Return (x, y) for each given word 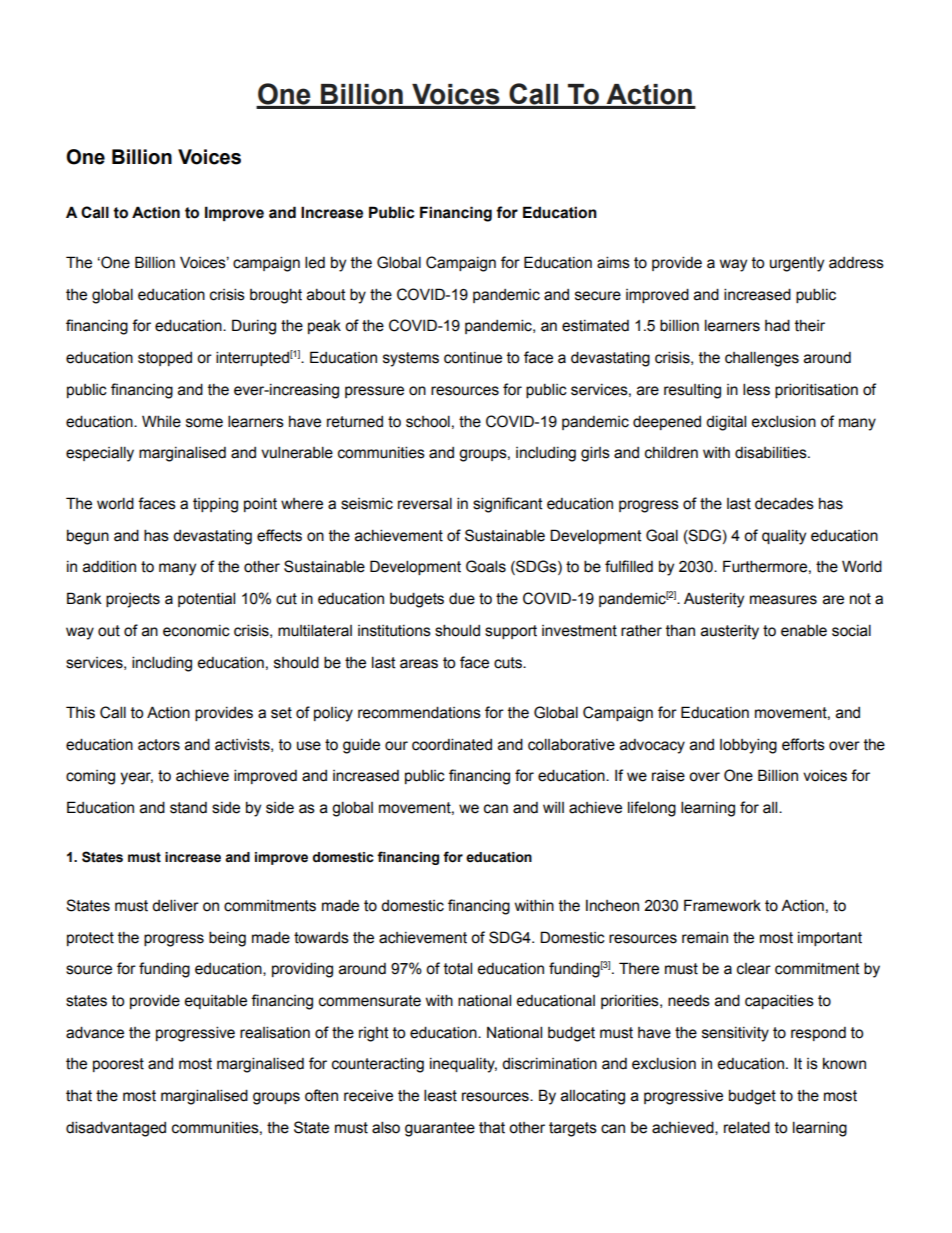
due (462, 599)
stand (188, 808)
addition (109, 566)
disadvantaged (116, 1129)
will (553, 807)
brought (276, 296)
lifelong (652, 809)
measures (783, 600)
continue (473, 358)
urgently (797, 264)
